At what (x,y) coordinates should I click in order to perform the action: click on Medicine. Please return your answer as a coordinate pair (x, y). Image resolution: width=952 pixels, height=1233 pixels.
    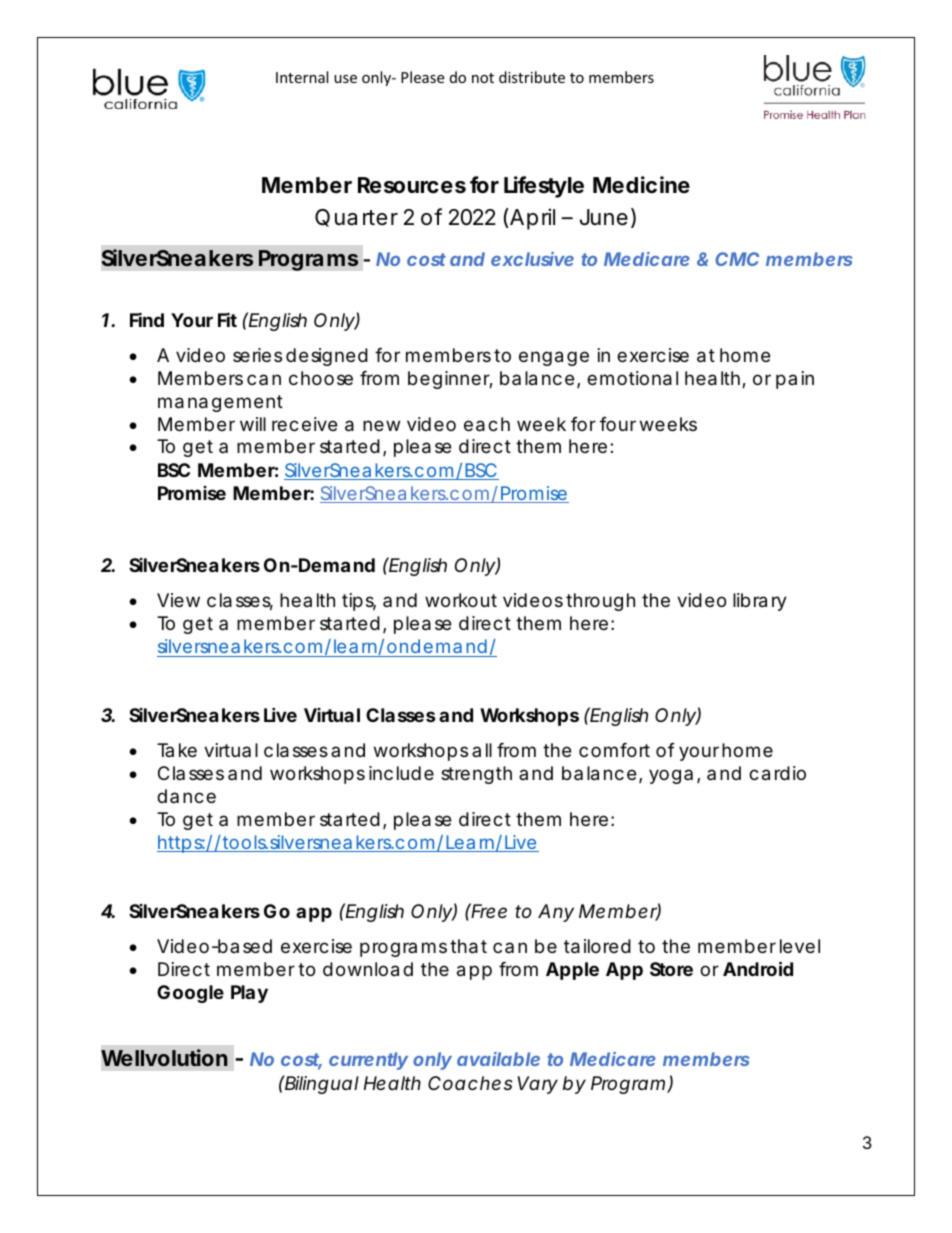
    Looking at the image, I should click on (641, 185).
